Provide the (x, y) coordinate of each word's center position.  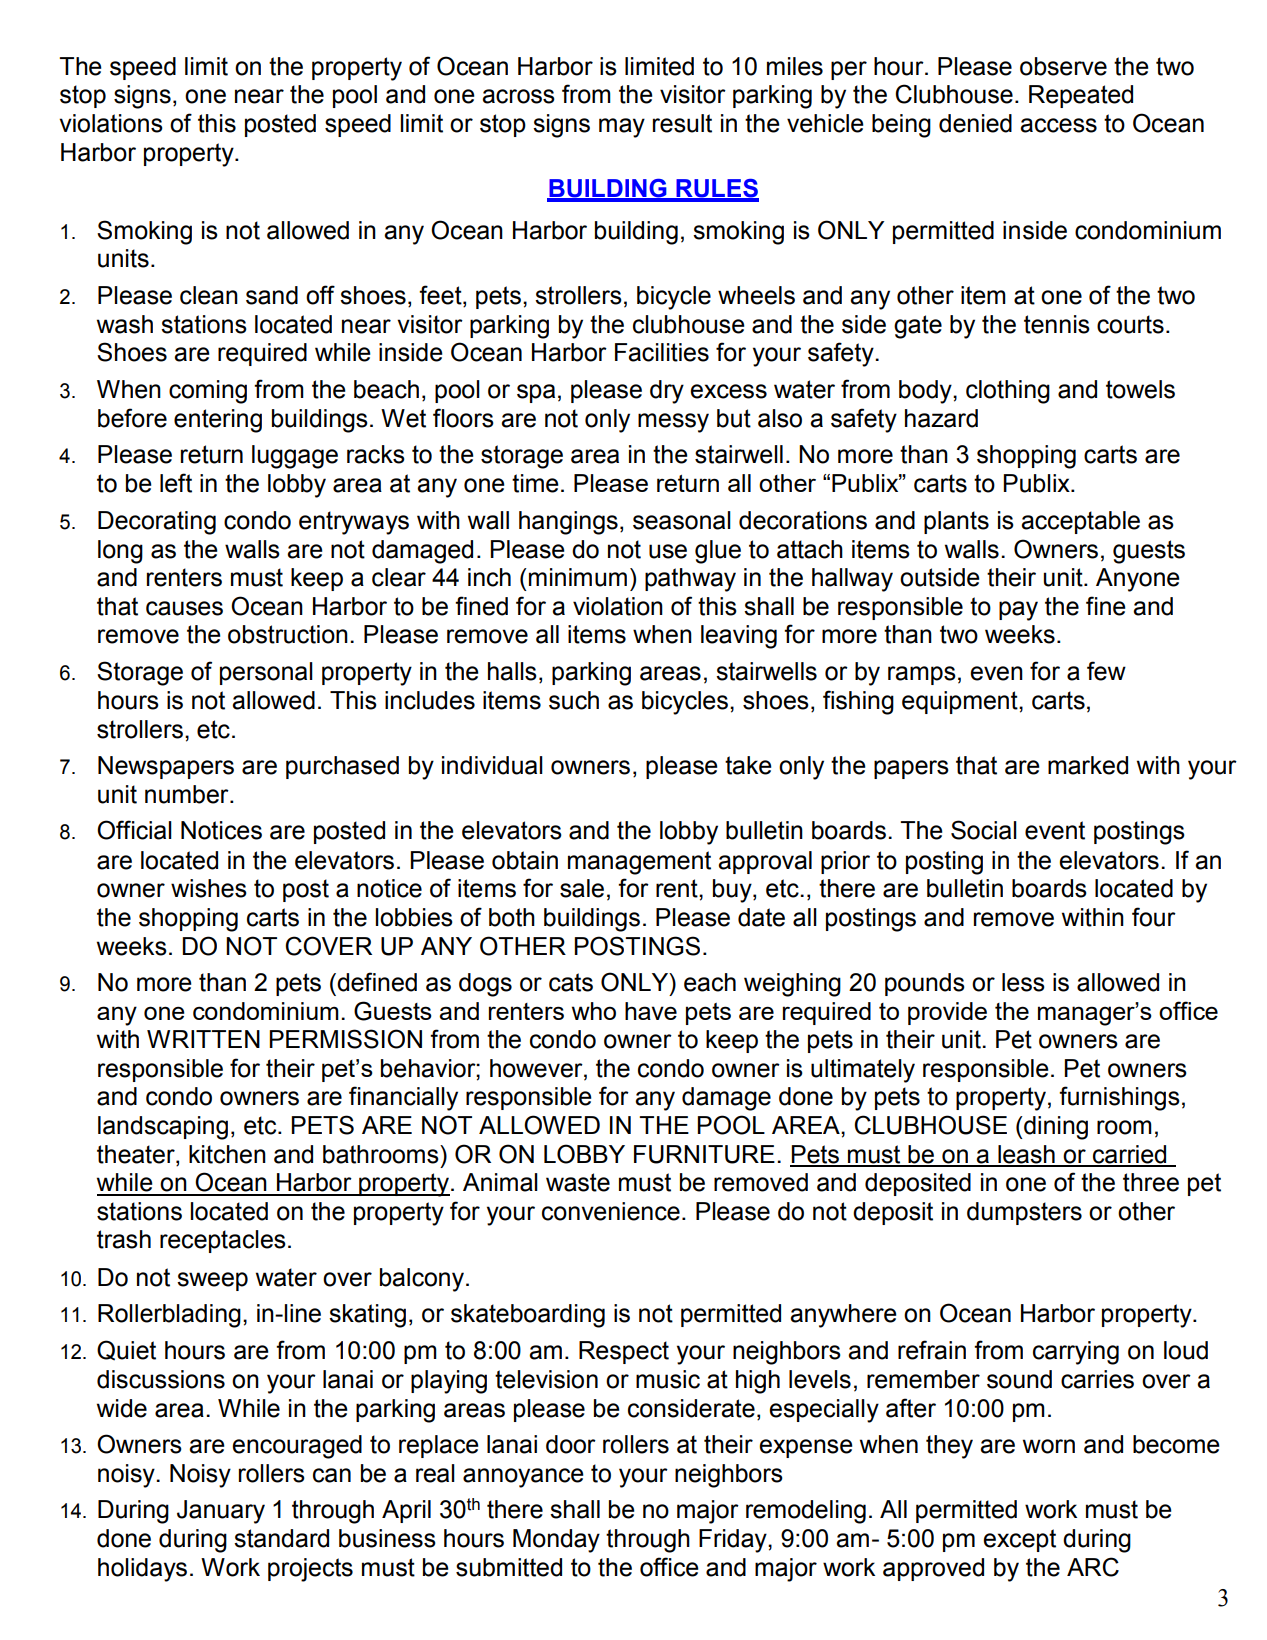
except (1019, 1540)
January (221, 1512)
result (682, 123)
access (1058, 125)
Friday (734, 1541)
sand (272, 295)
